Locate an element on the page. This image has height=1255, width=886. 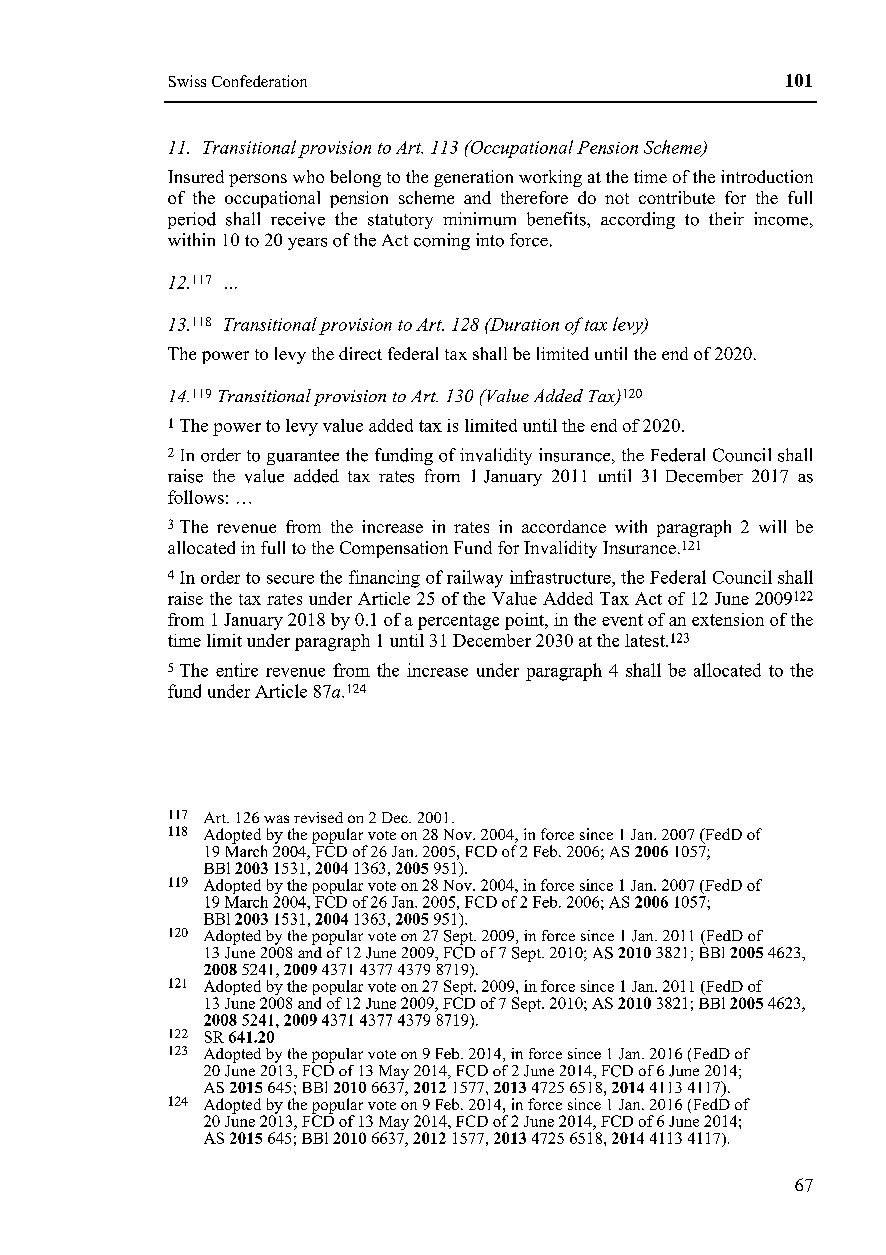
accordance is located at coordinates (564, 526).
